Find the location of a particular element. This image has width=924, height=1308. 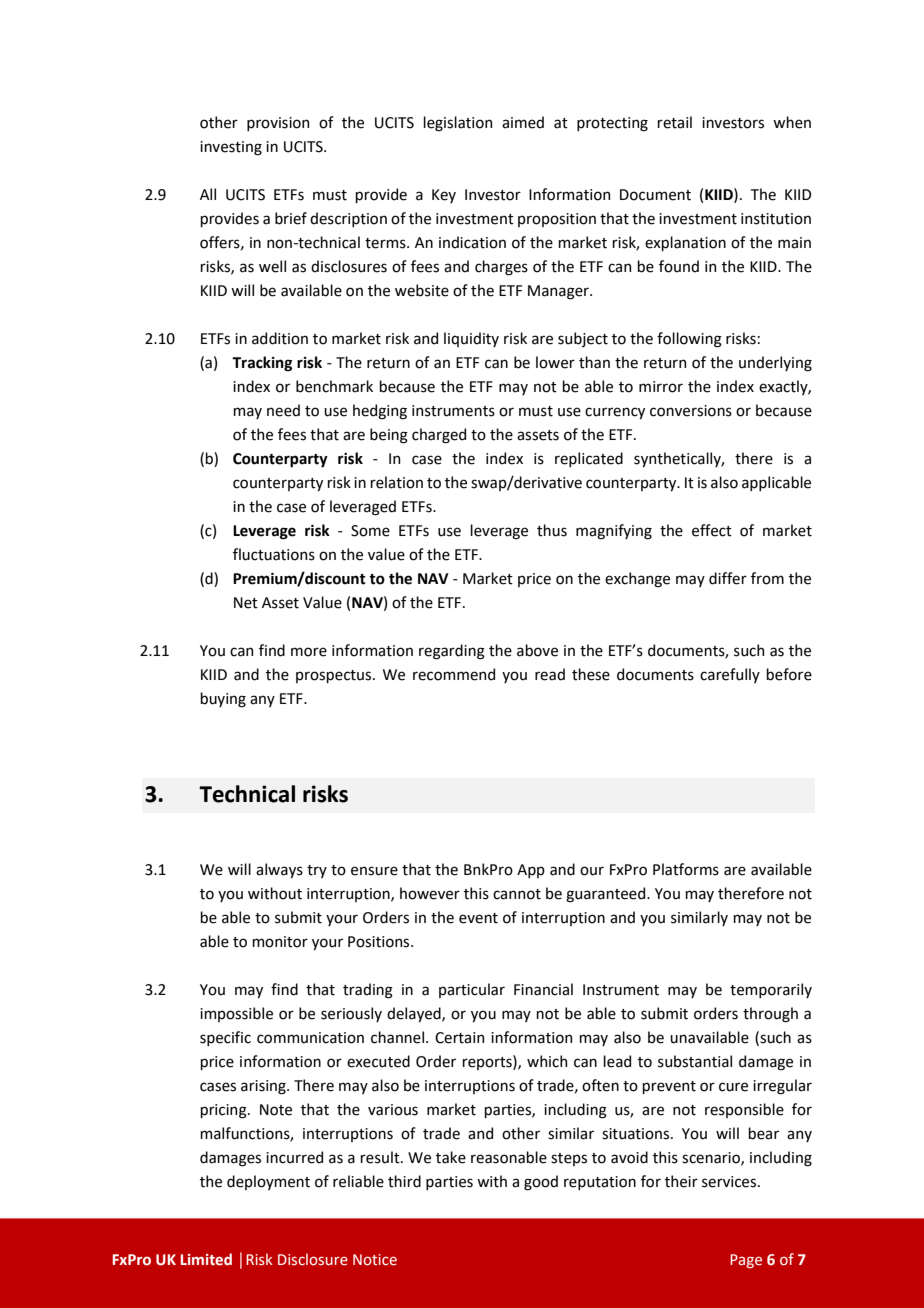

aimed is located at coordinates (523, 122).
